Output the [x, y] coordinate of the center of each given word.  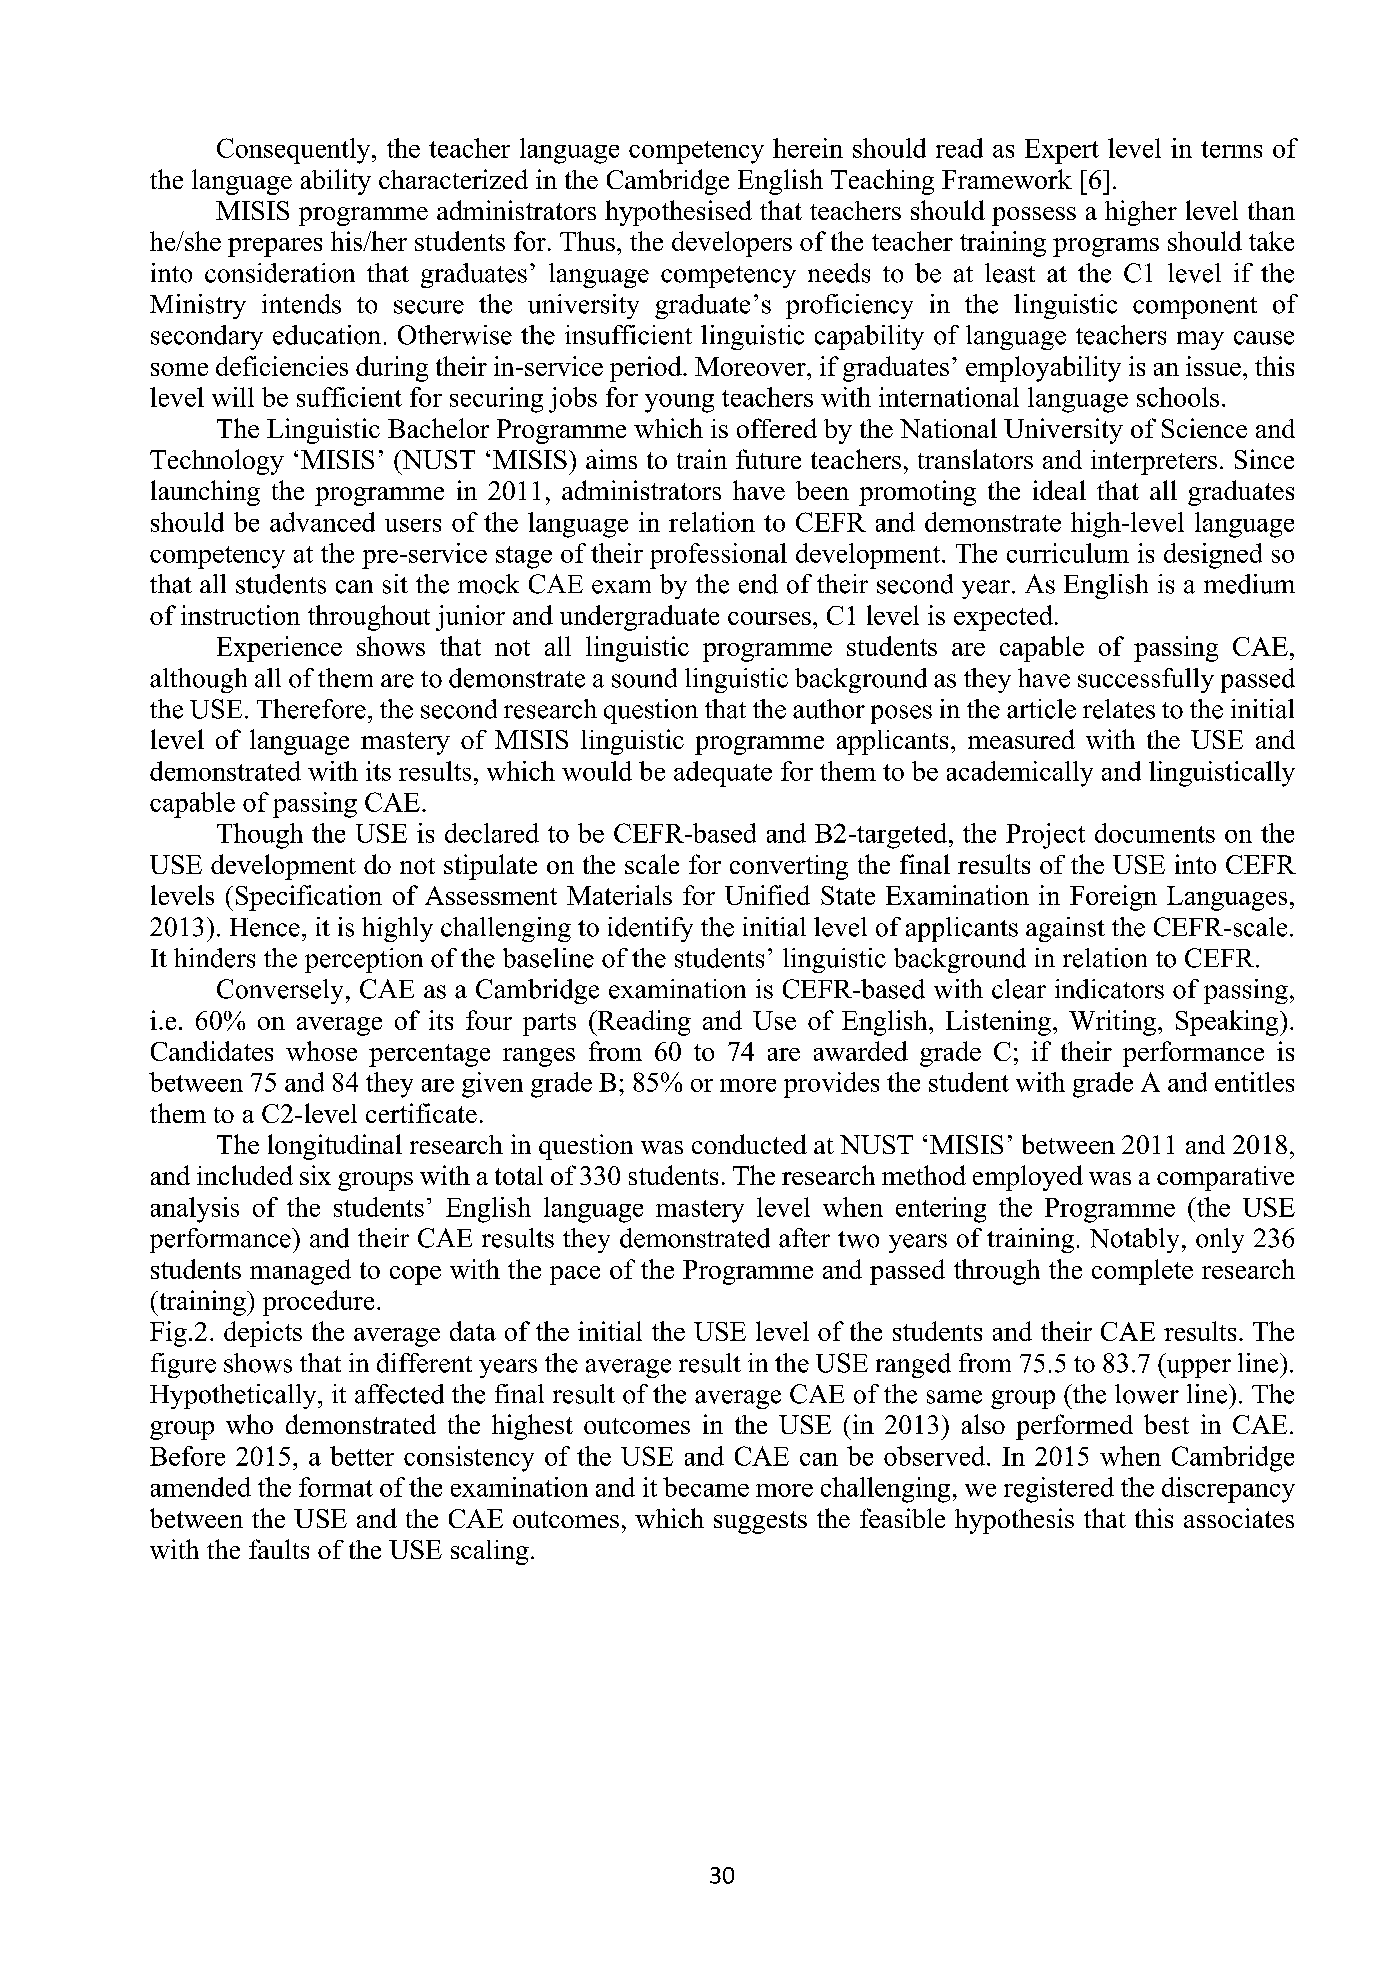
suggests [760, 1522]
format [336, 1487]
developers [732, 244]
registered [1059, 1490]
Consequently [295, 151]
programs [1106, 247]
